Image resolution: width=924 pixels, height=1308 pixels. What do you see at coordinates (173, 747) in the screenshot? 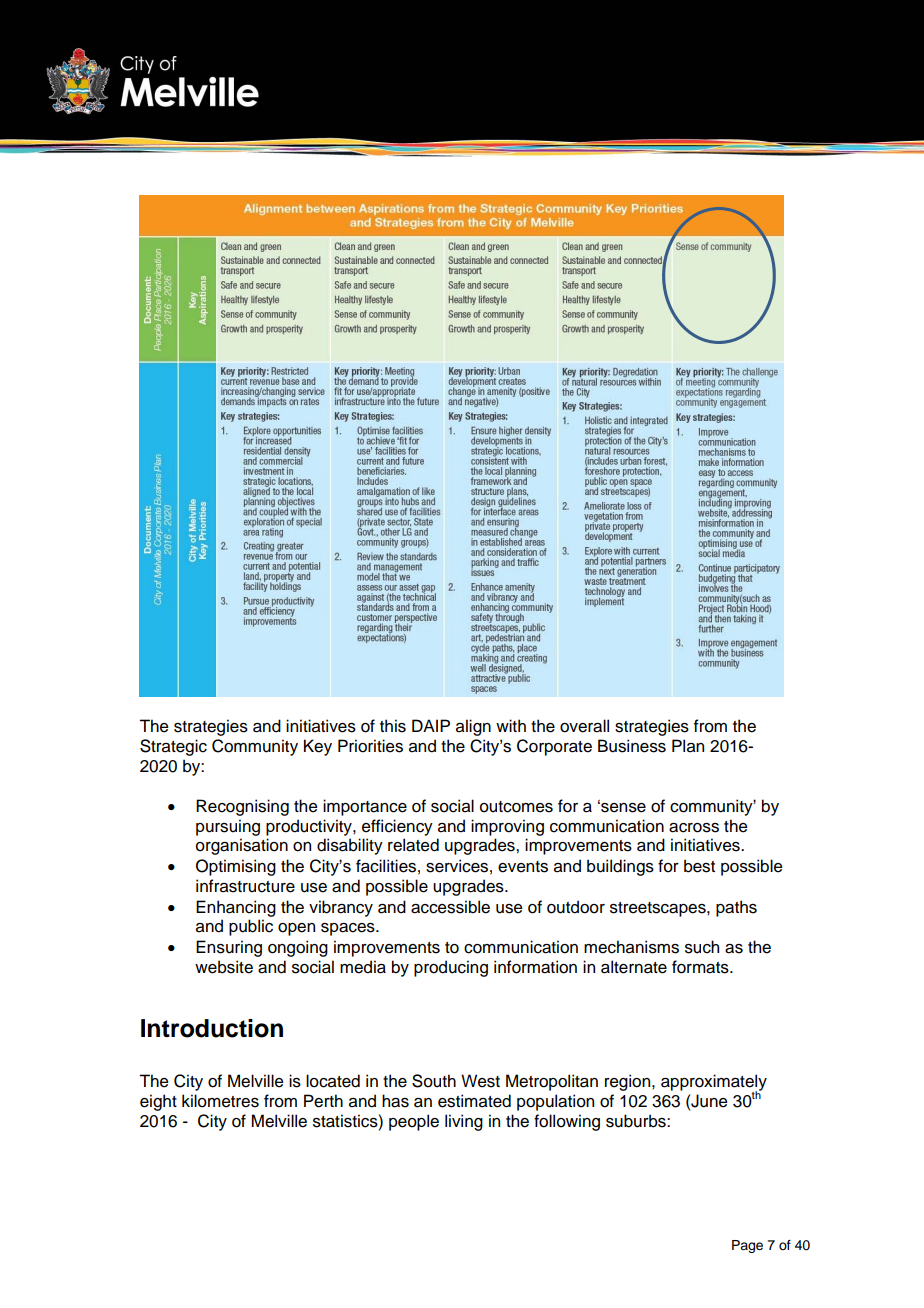
I see `Strategic` at bounding box center [173, 747].
